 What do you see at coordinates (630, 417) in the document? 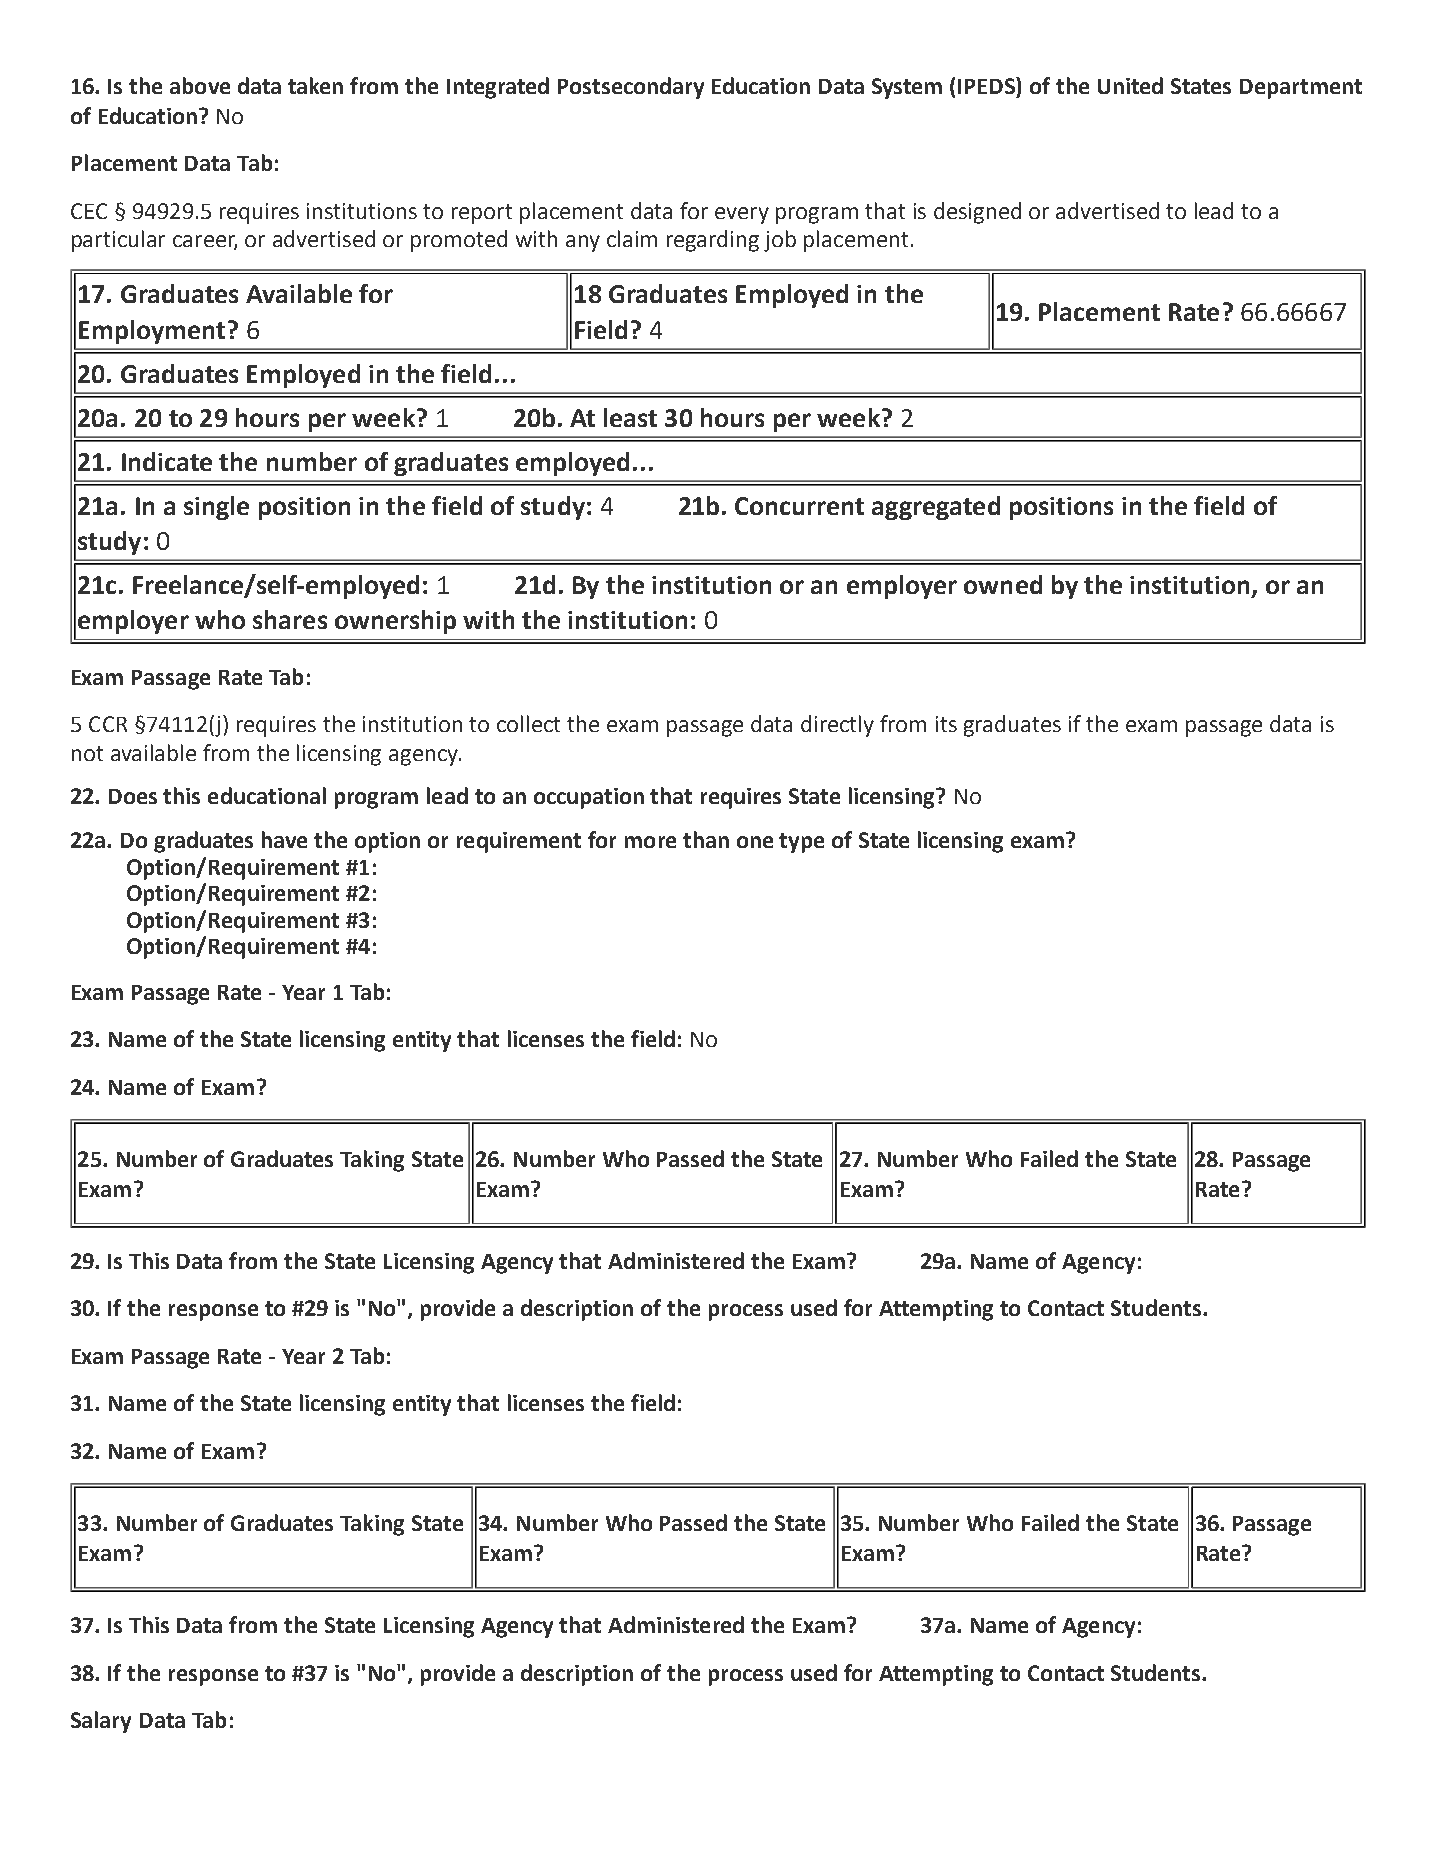
I see `least` at bounding box center [630, 417].
